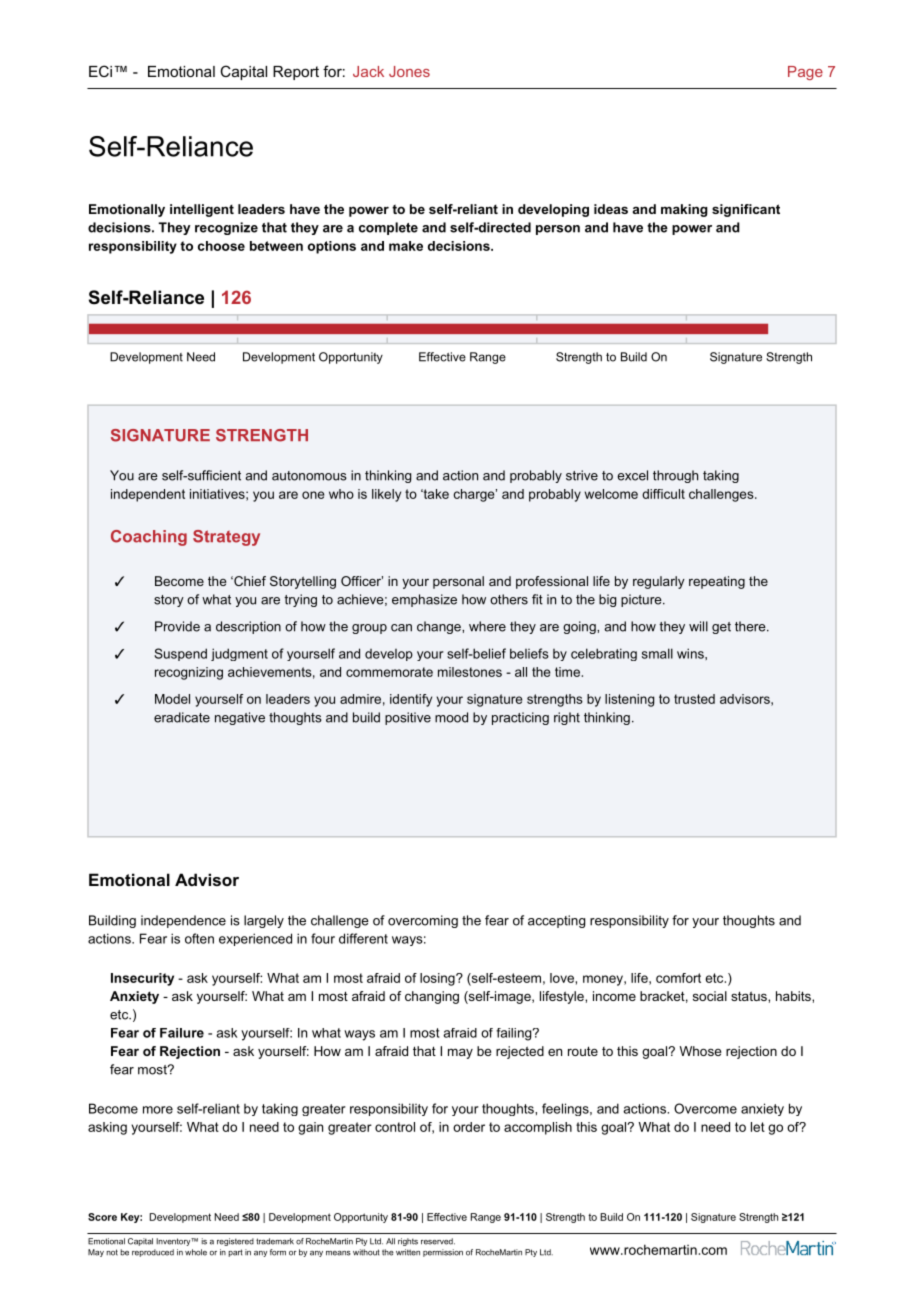 This page has width=924, height=1308. I want to click on through, so click(675, 476).
